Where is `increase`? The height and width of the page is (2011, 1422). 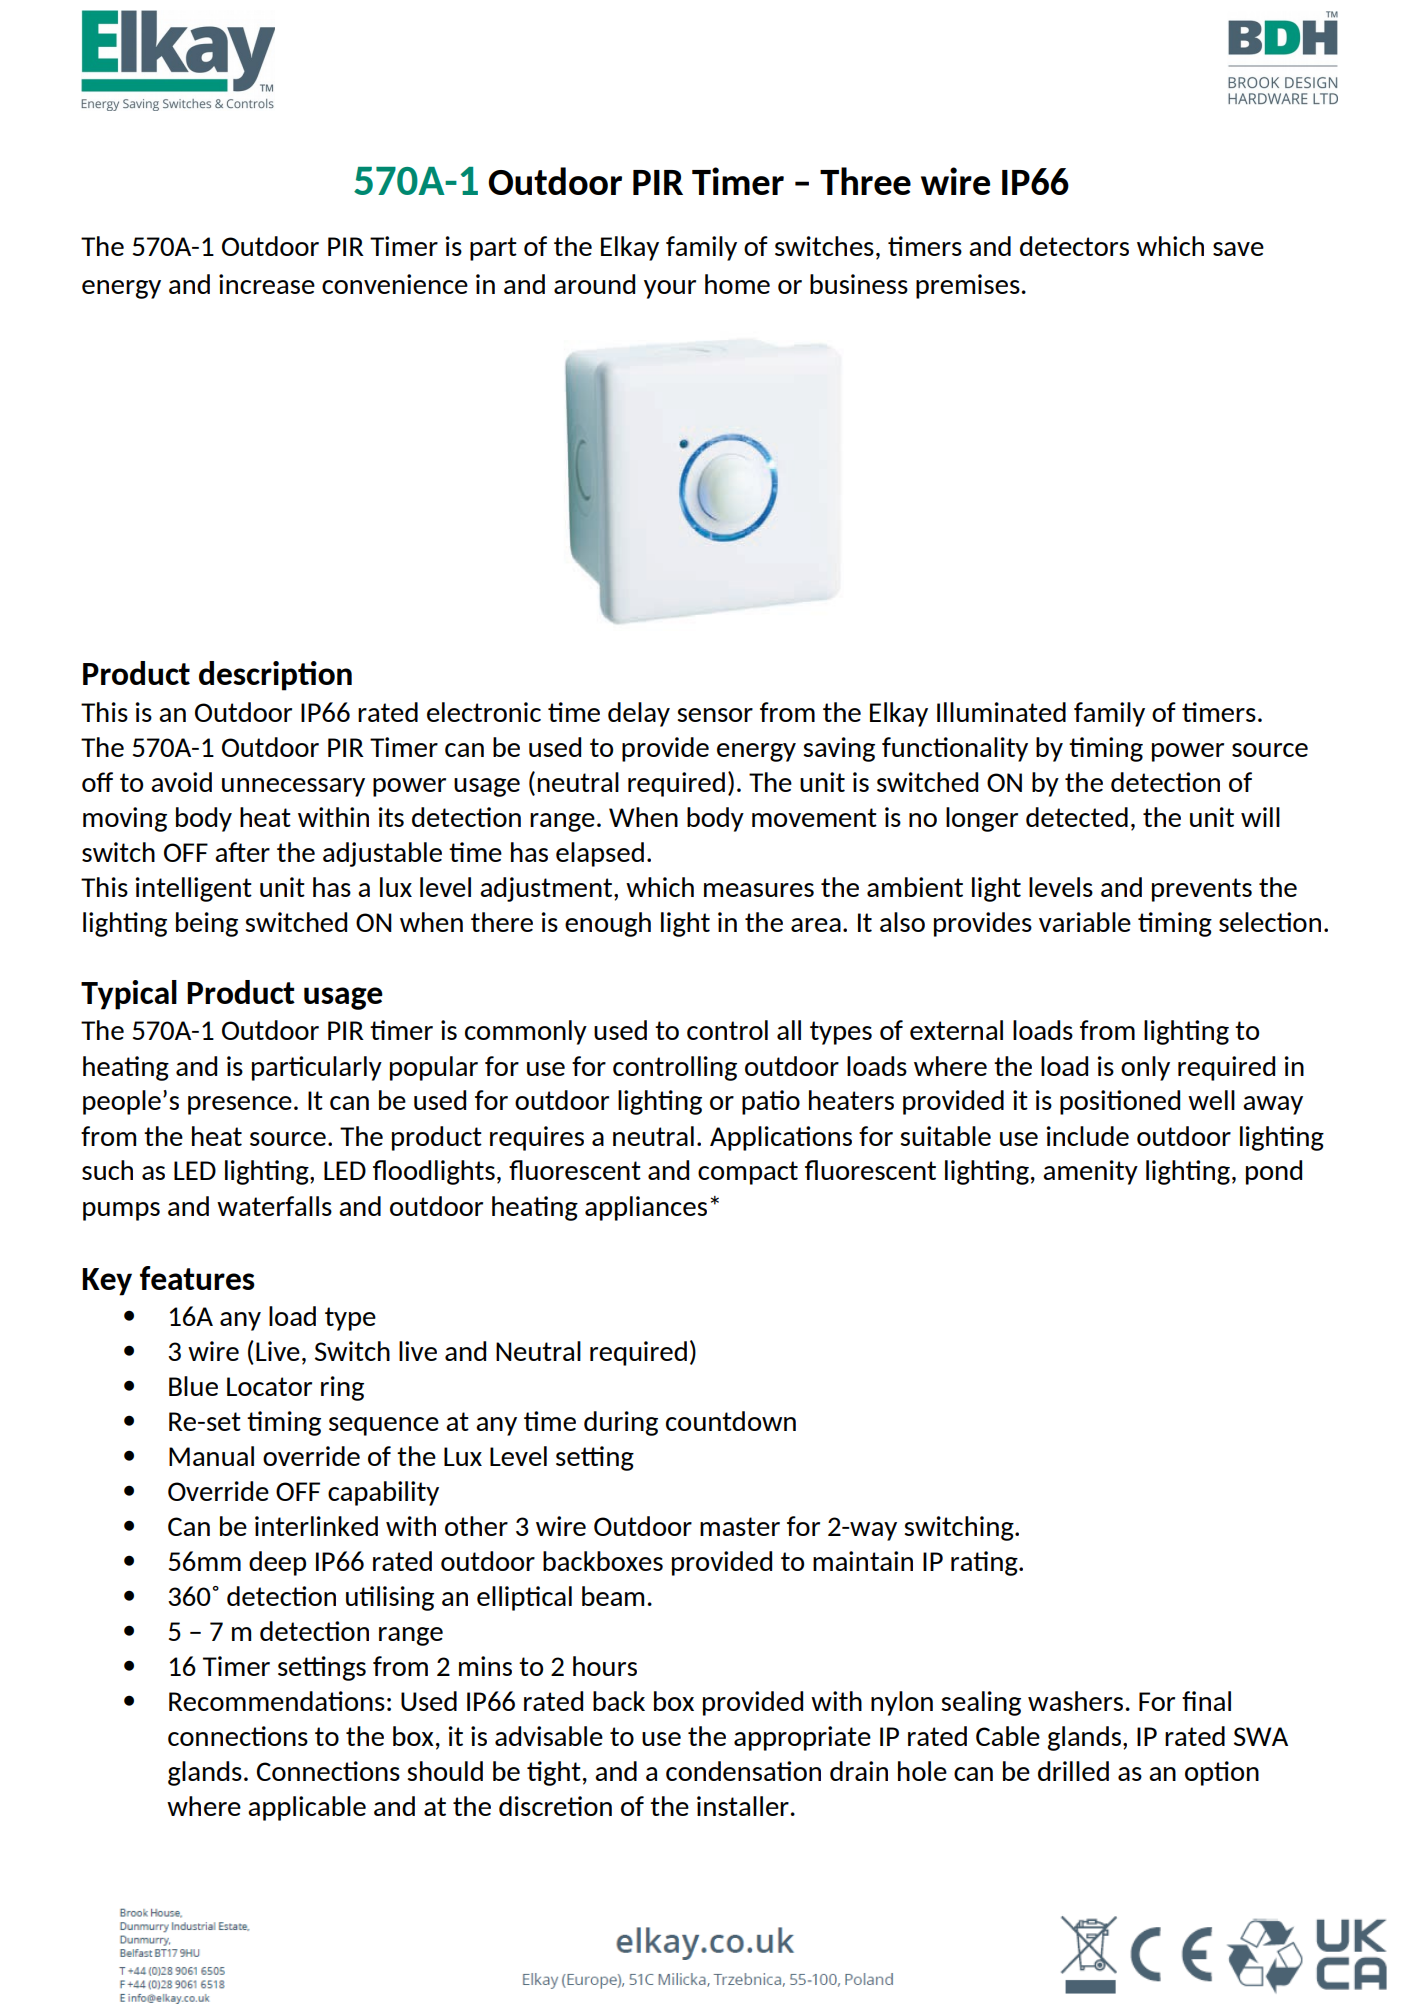 increase is located at coordinates (267, 284).
